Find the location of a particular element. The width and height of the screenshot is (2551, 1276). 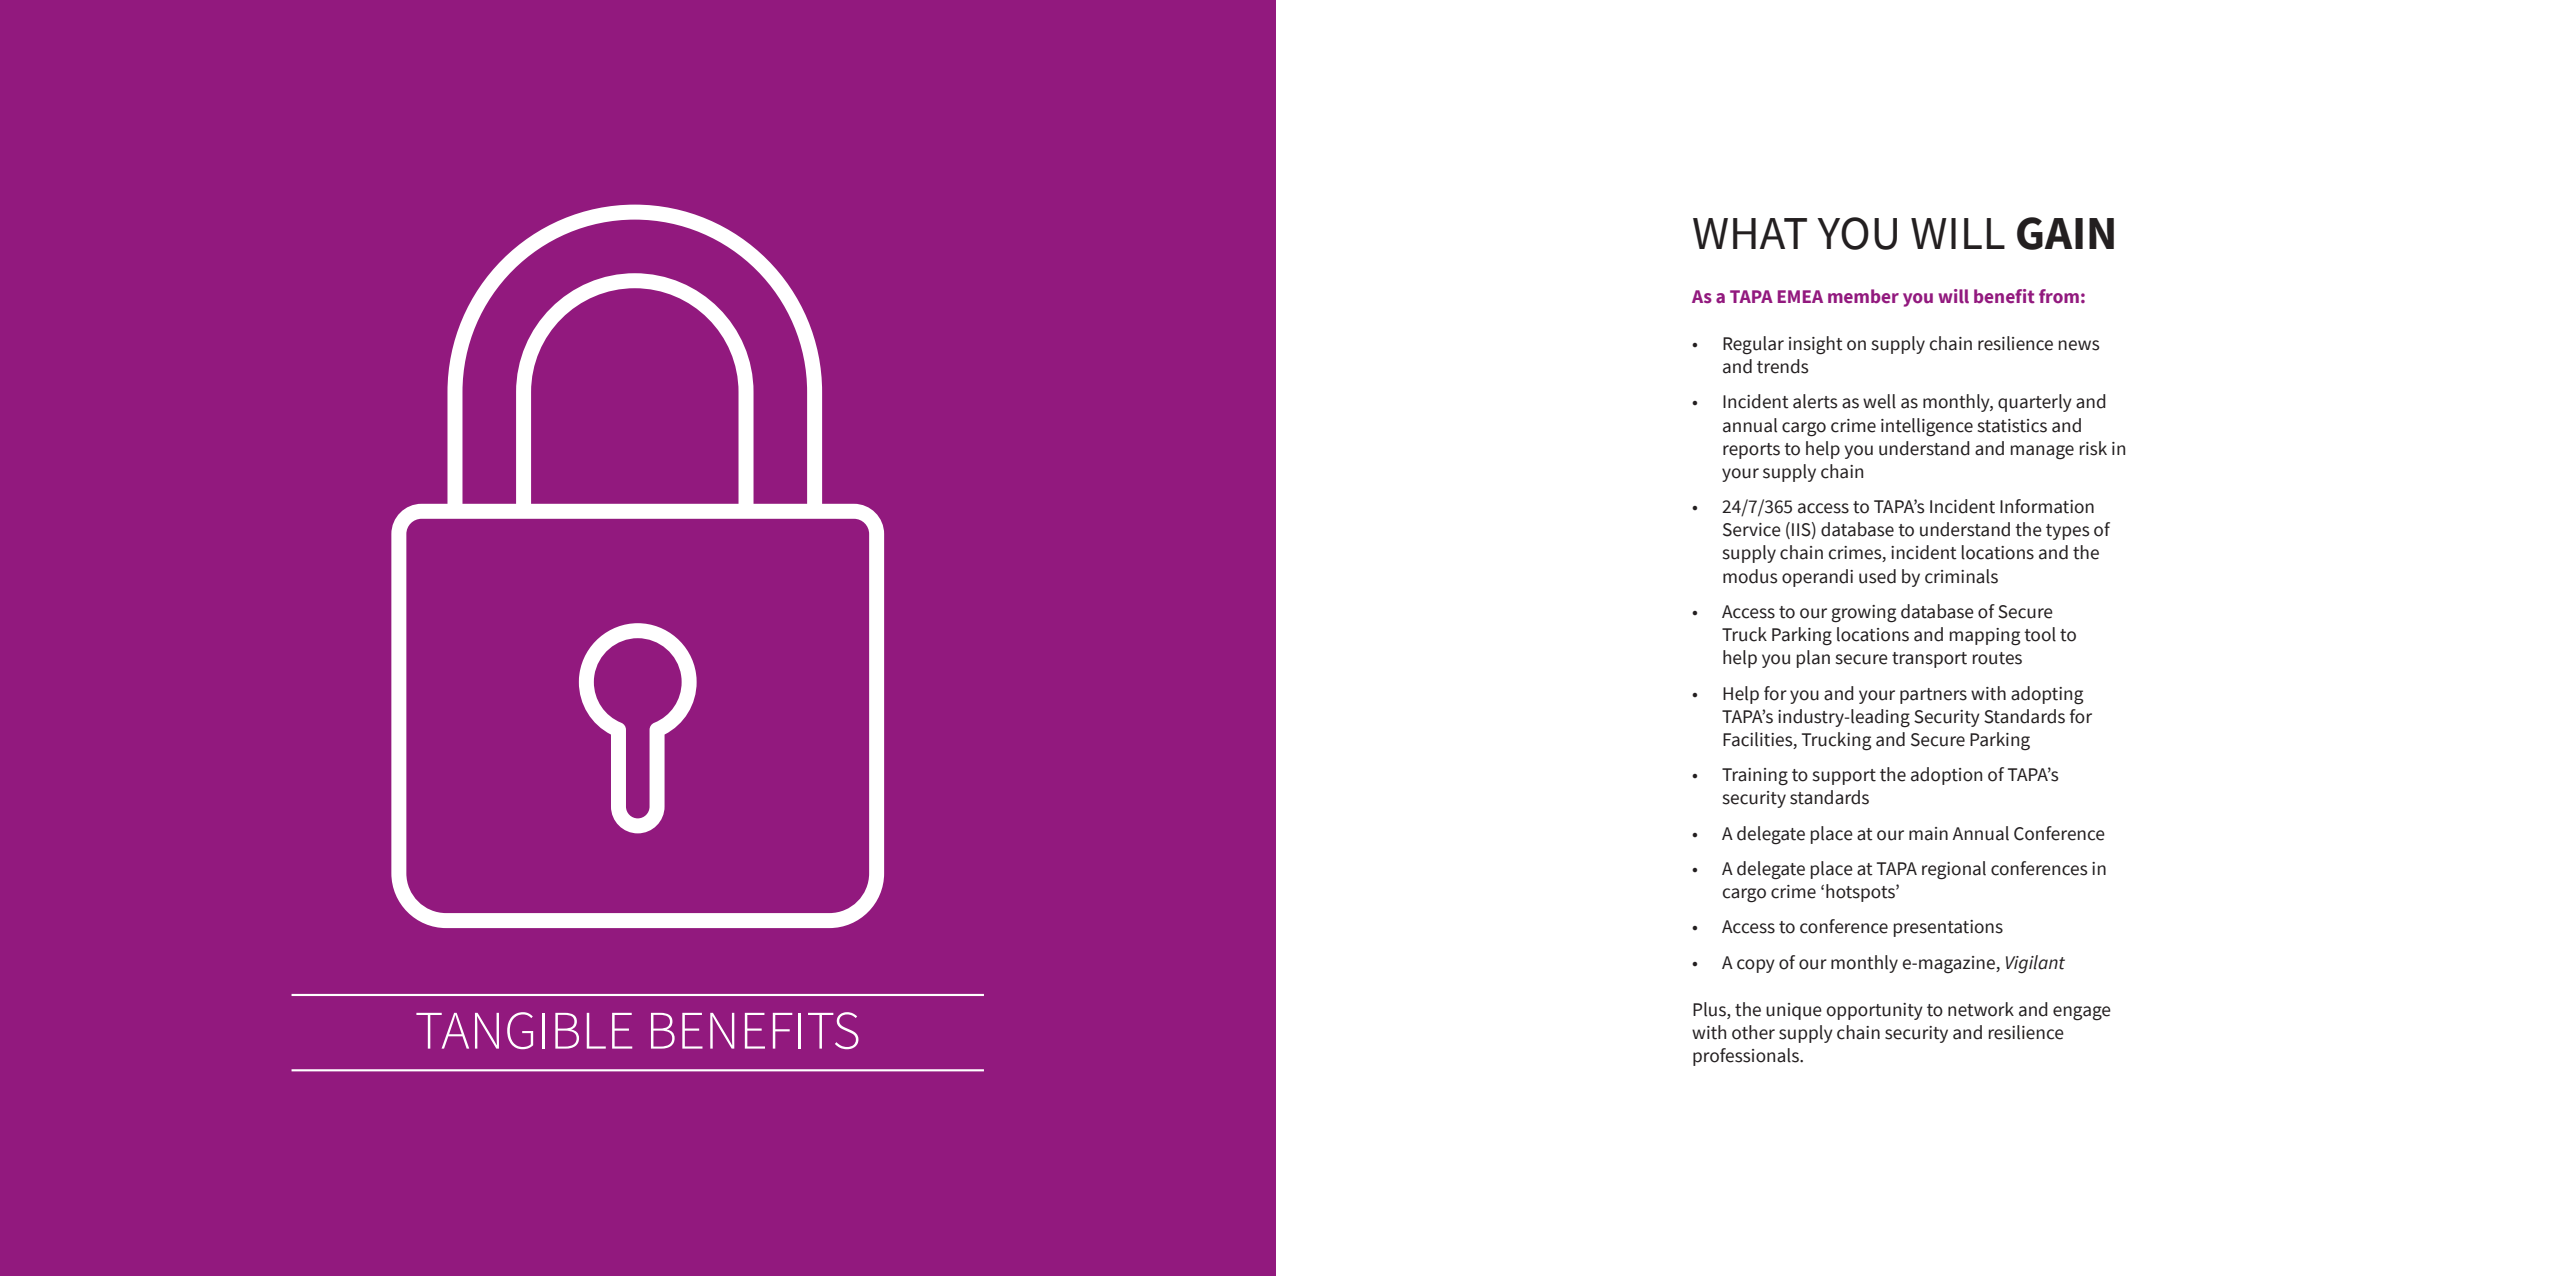

Service is located at coordinates (1752, 530).
